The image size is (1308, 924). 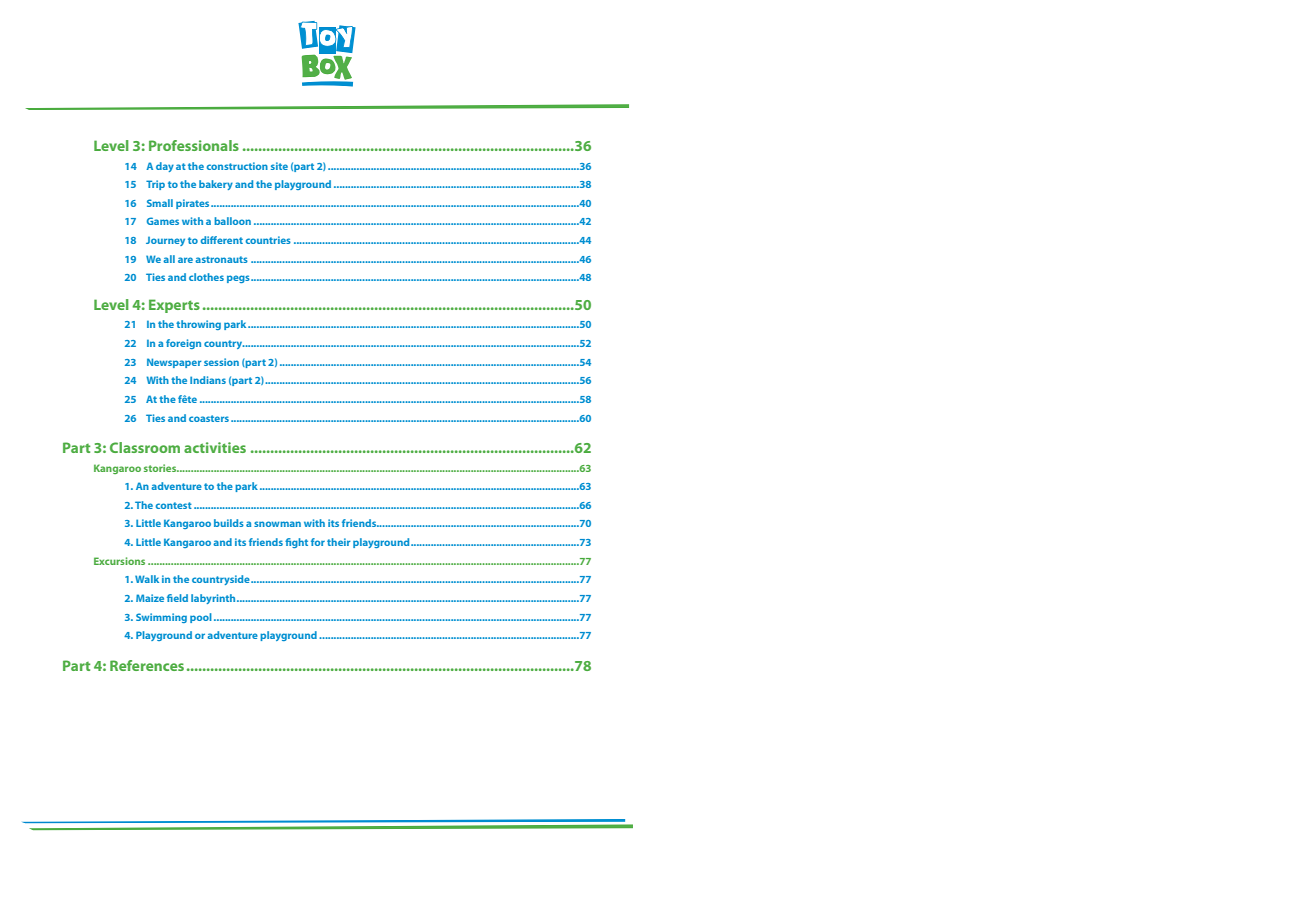 I want to click on Classroom, so click(x=145, y=447).
